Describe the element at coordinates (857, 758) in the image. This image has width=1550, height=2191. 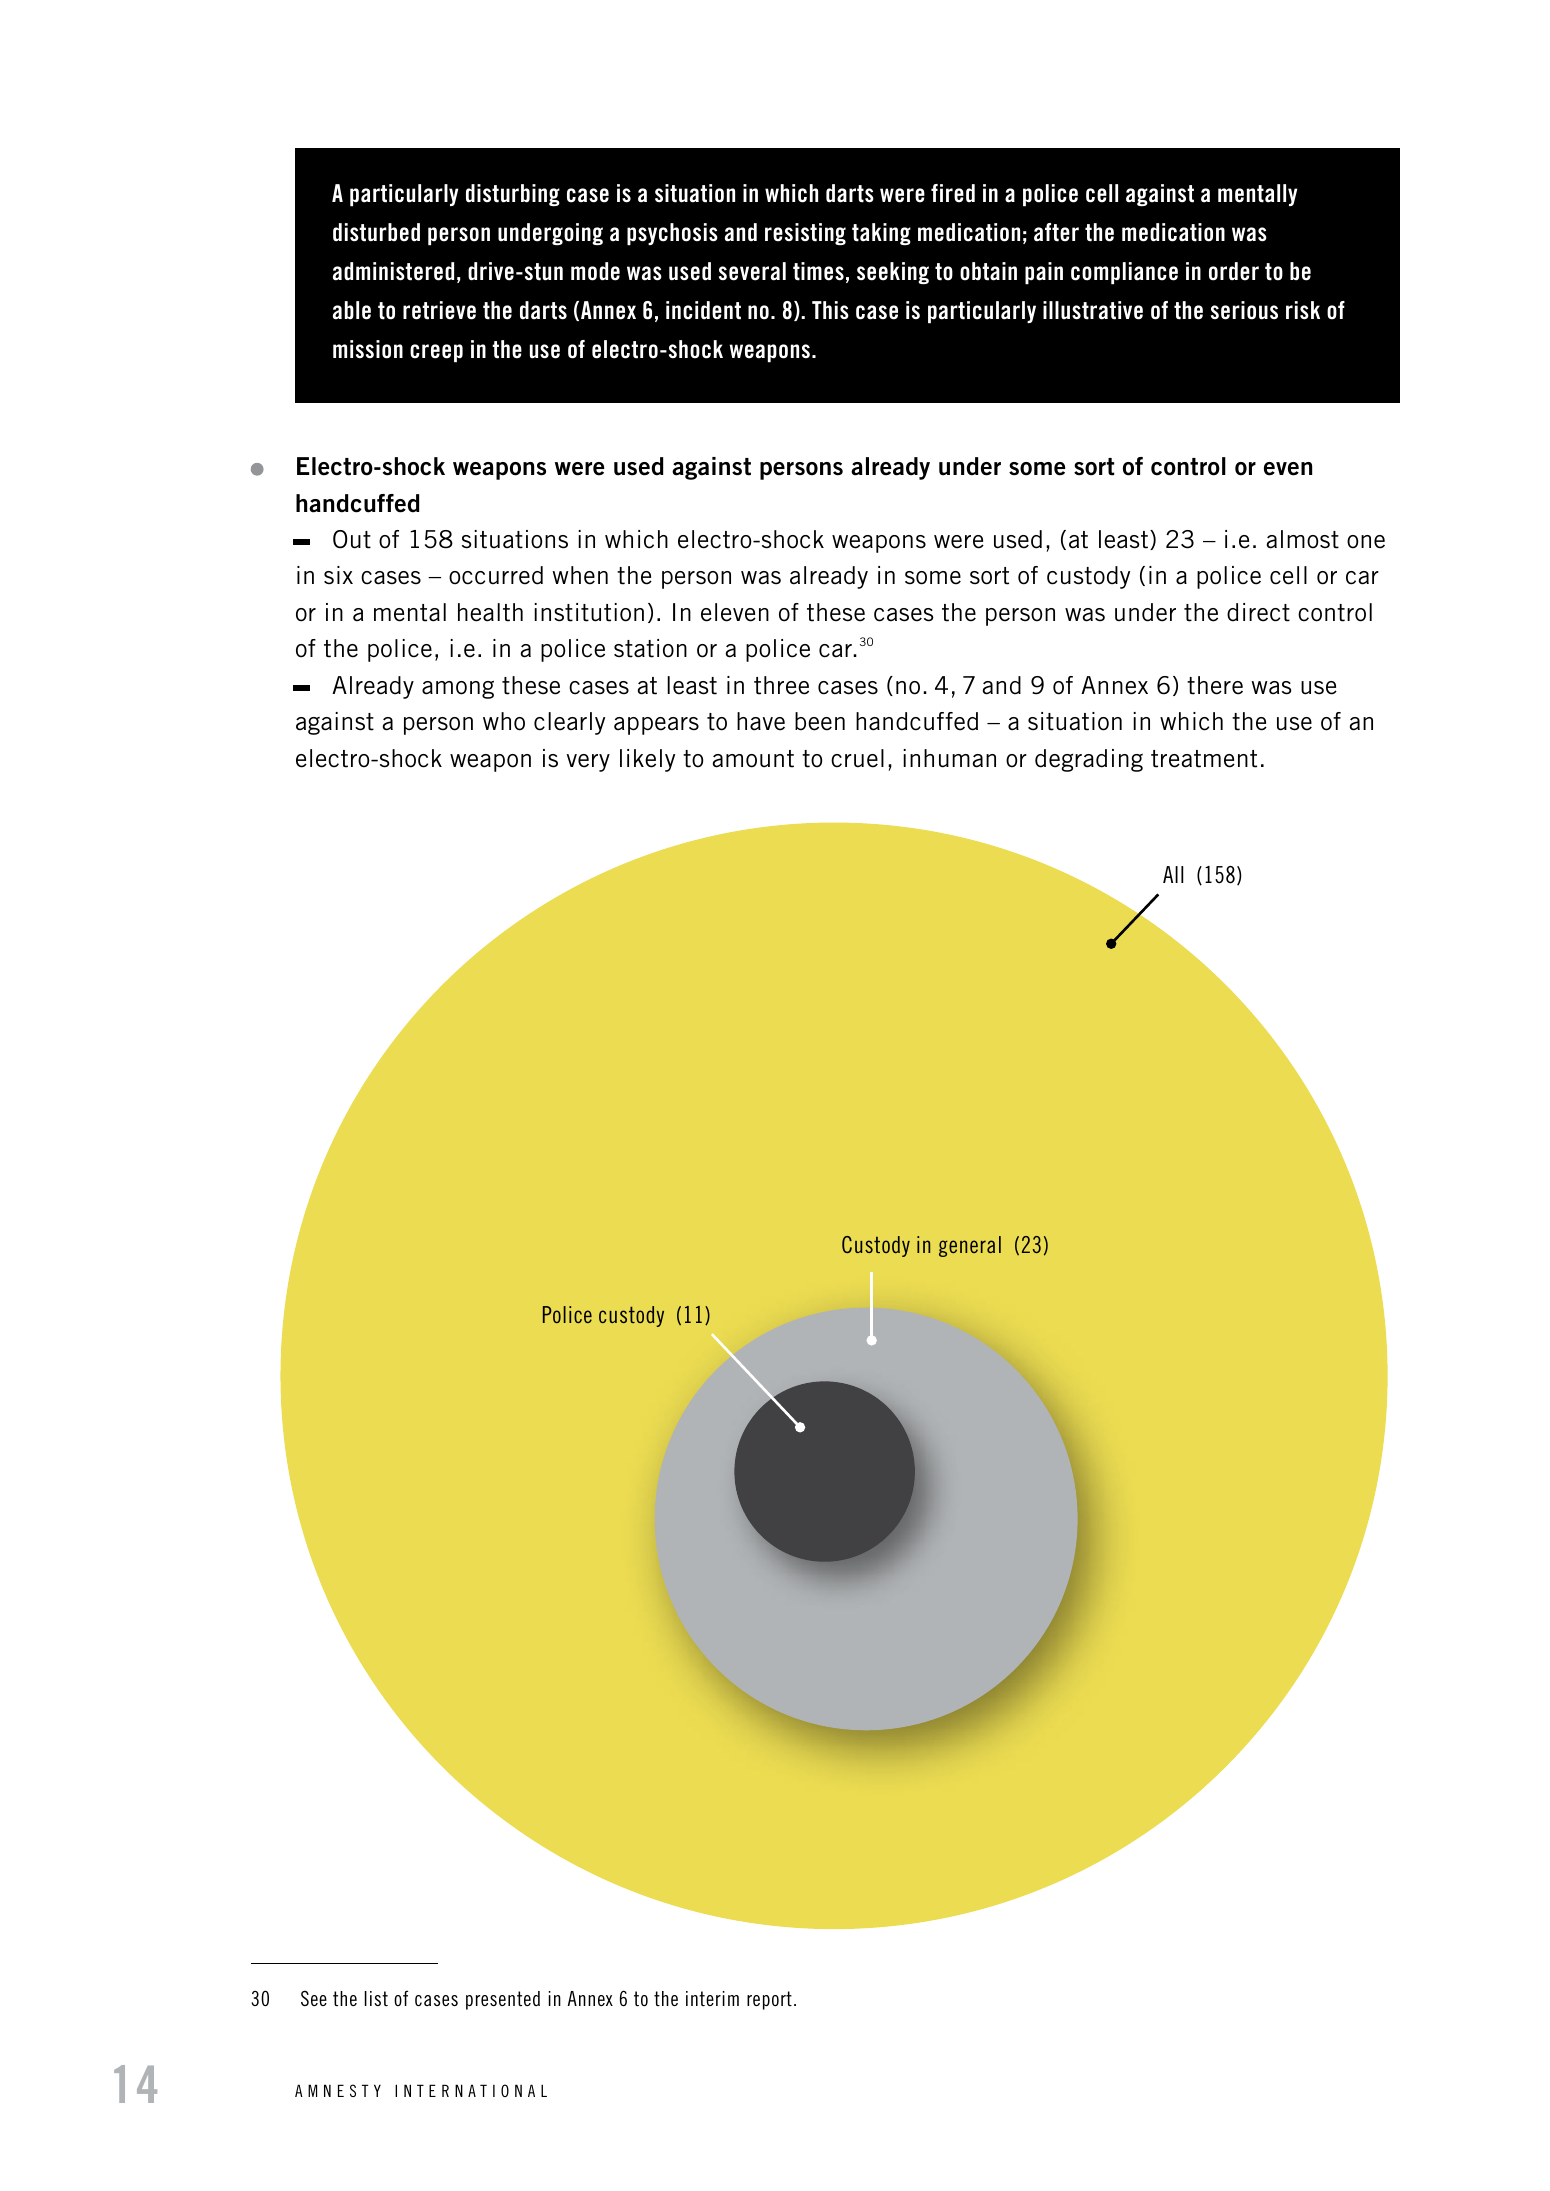
I see `cruel` at that location.
